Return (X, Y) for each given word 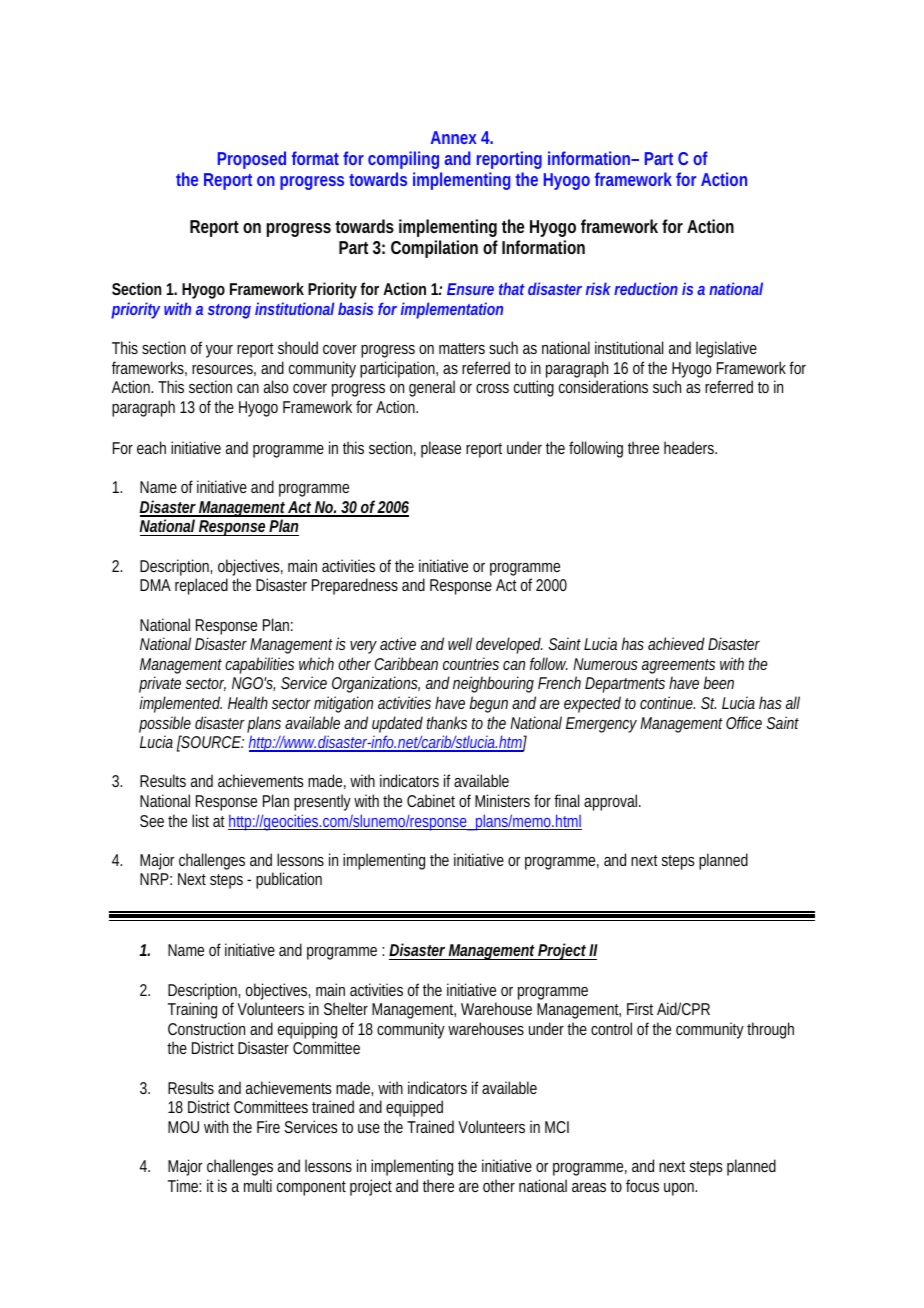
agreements (678, 668)
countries (471, 663)
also (276, 386)
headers (690, 447)
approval (612, 802)
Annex (454, 137)
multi (258, 1185)
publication (289, 880)
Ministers (502, 800)
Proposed (252, 160)
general (432, 388)
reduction (646, 288)
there (438, 1185)
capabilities (259, 665)
